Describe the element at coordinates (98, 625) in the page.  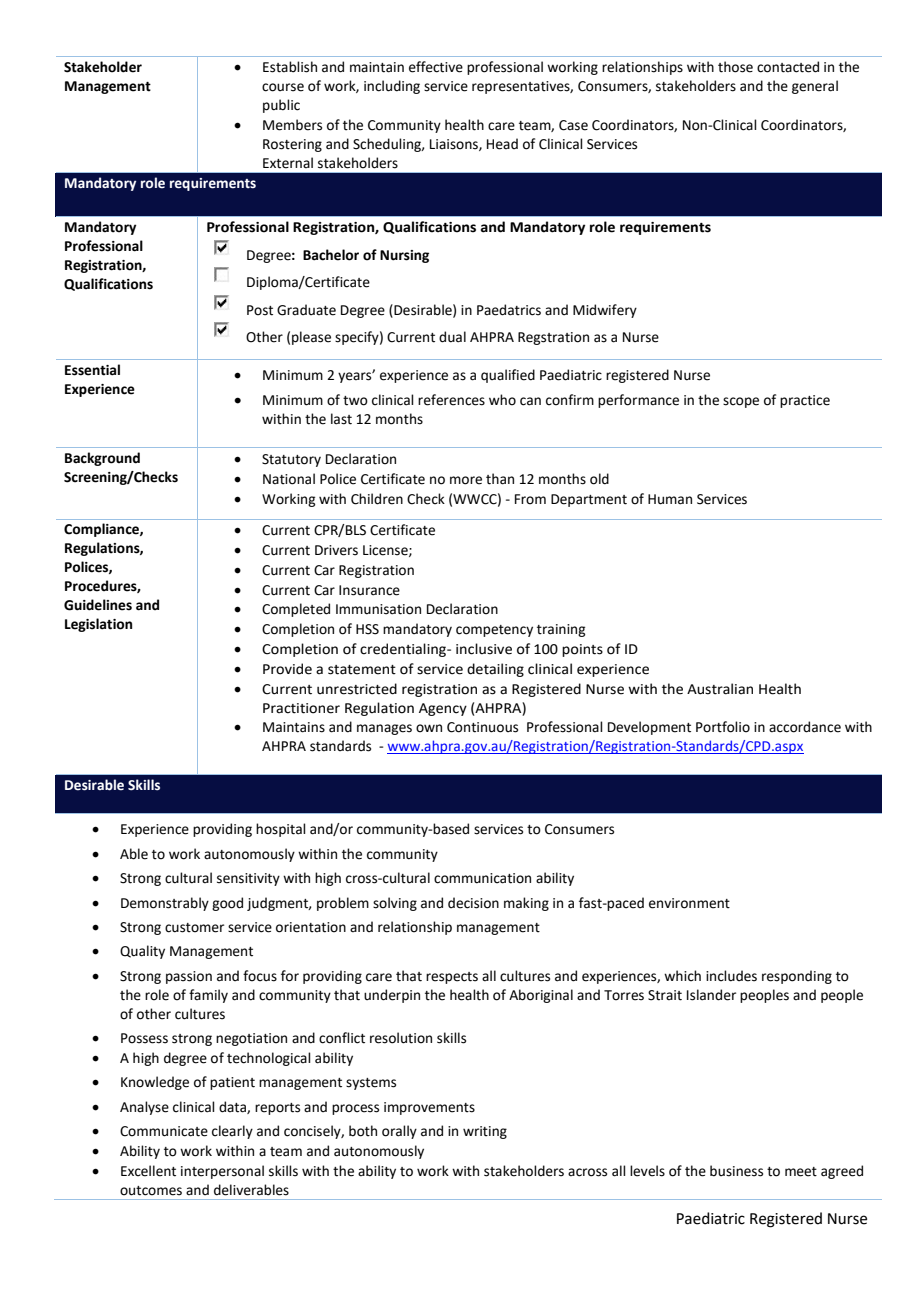
I see `Legislation` at that location.
